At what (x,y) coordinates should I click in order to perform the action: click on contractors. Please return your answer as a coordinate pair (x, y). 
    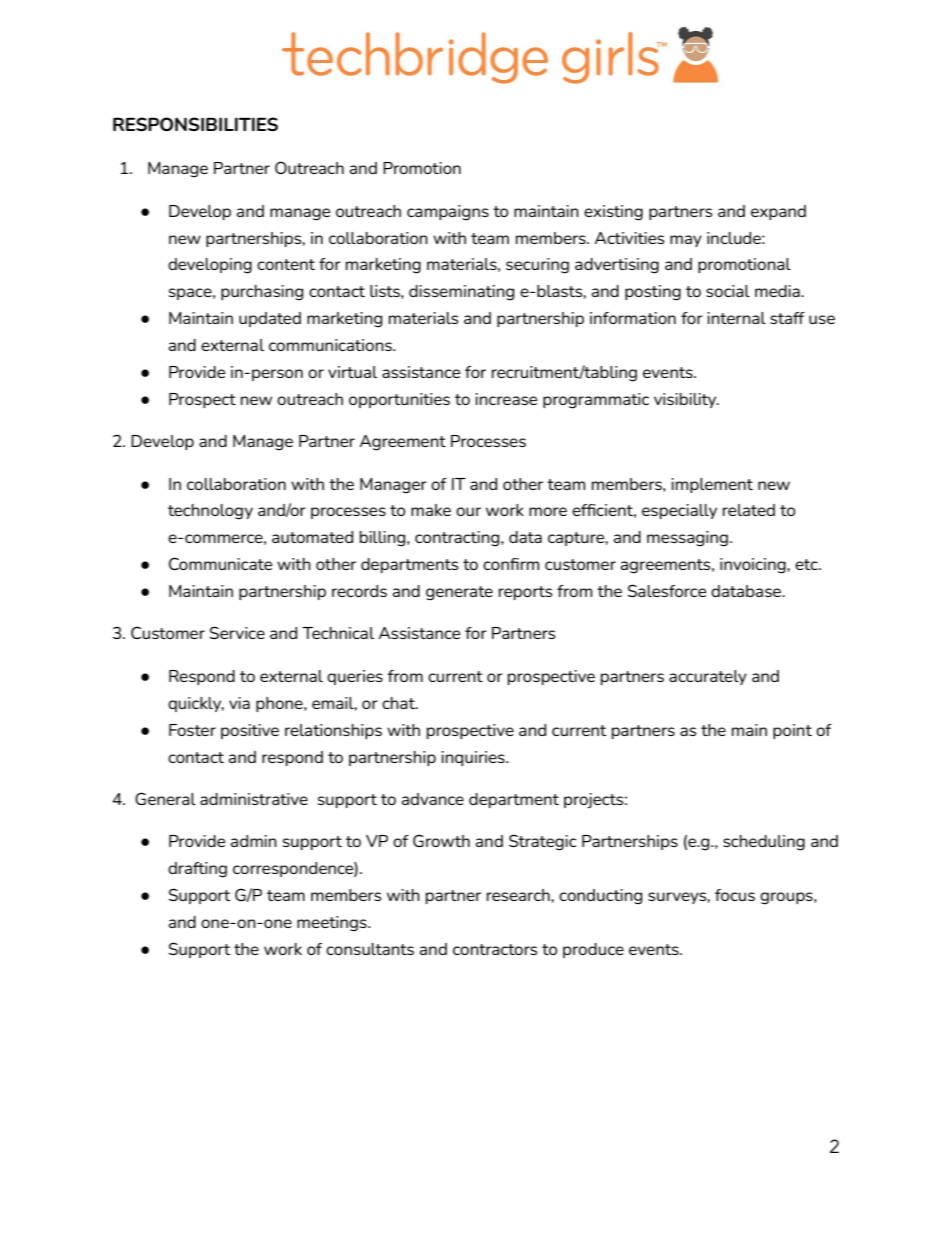
    Looking at the image, I should click on (495, 949).
